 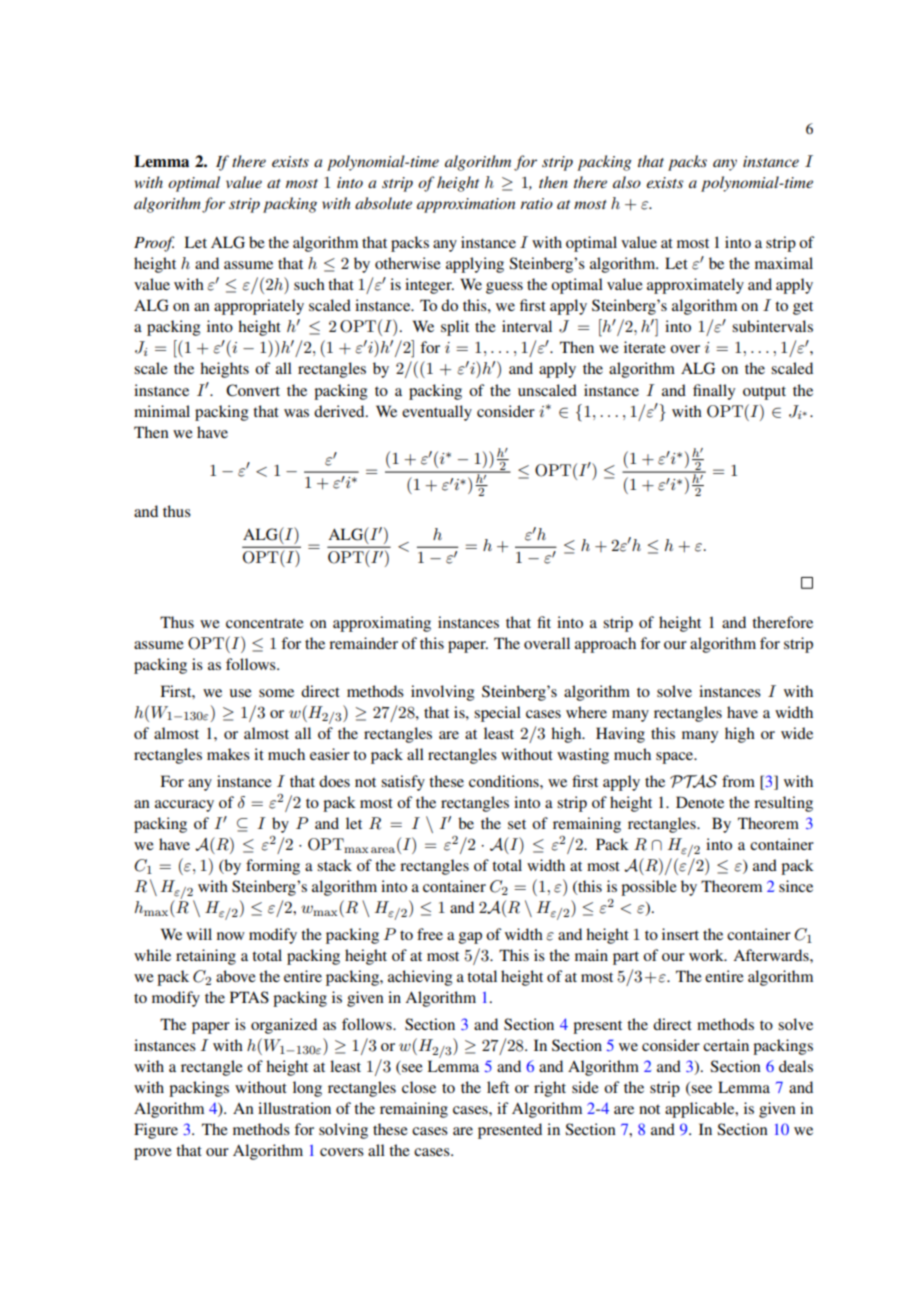 I want to click on Figure, so click(x=156, y=1131).
